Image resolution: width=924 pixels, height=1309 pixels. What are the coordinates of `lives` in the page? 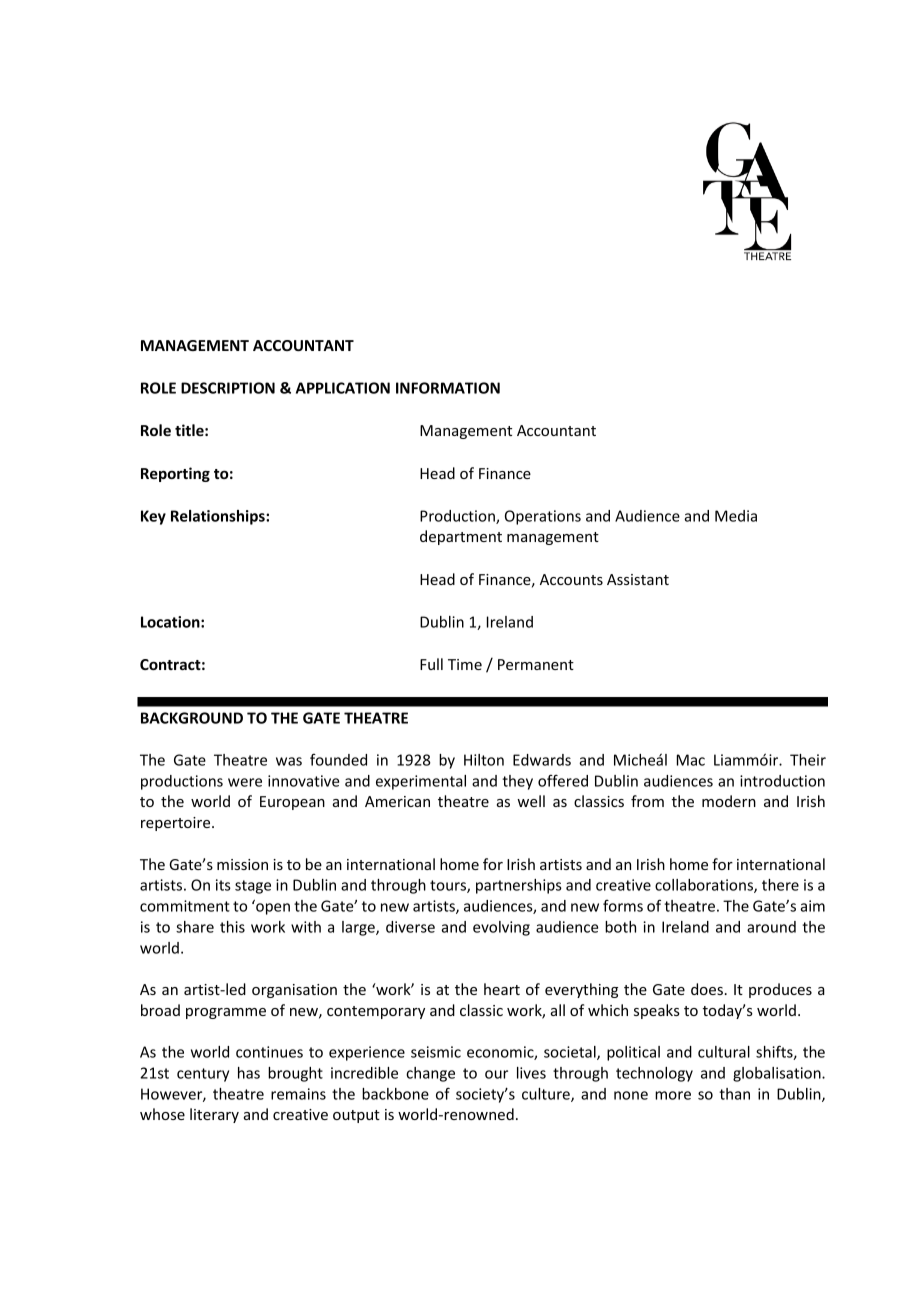 It's located at (531, 1073).
